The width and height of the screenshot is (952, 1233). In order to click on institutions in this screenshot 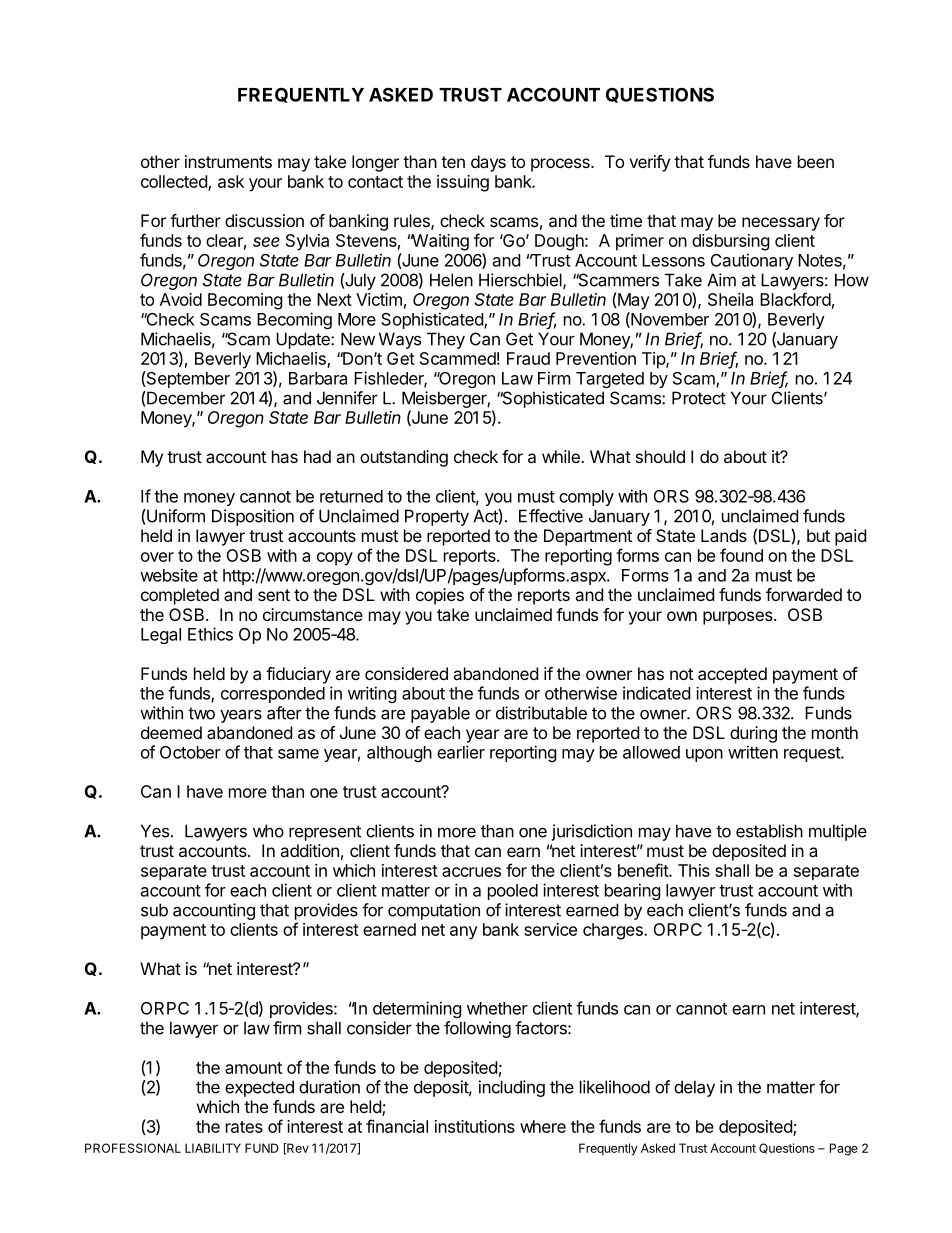, I will do `click(475, 1126)`.
